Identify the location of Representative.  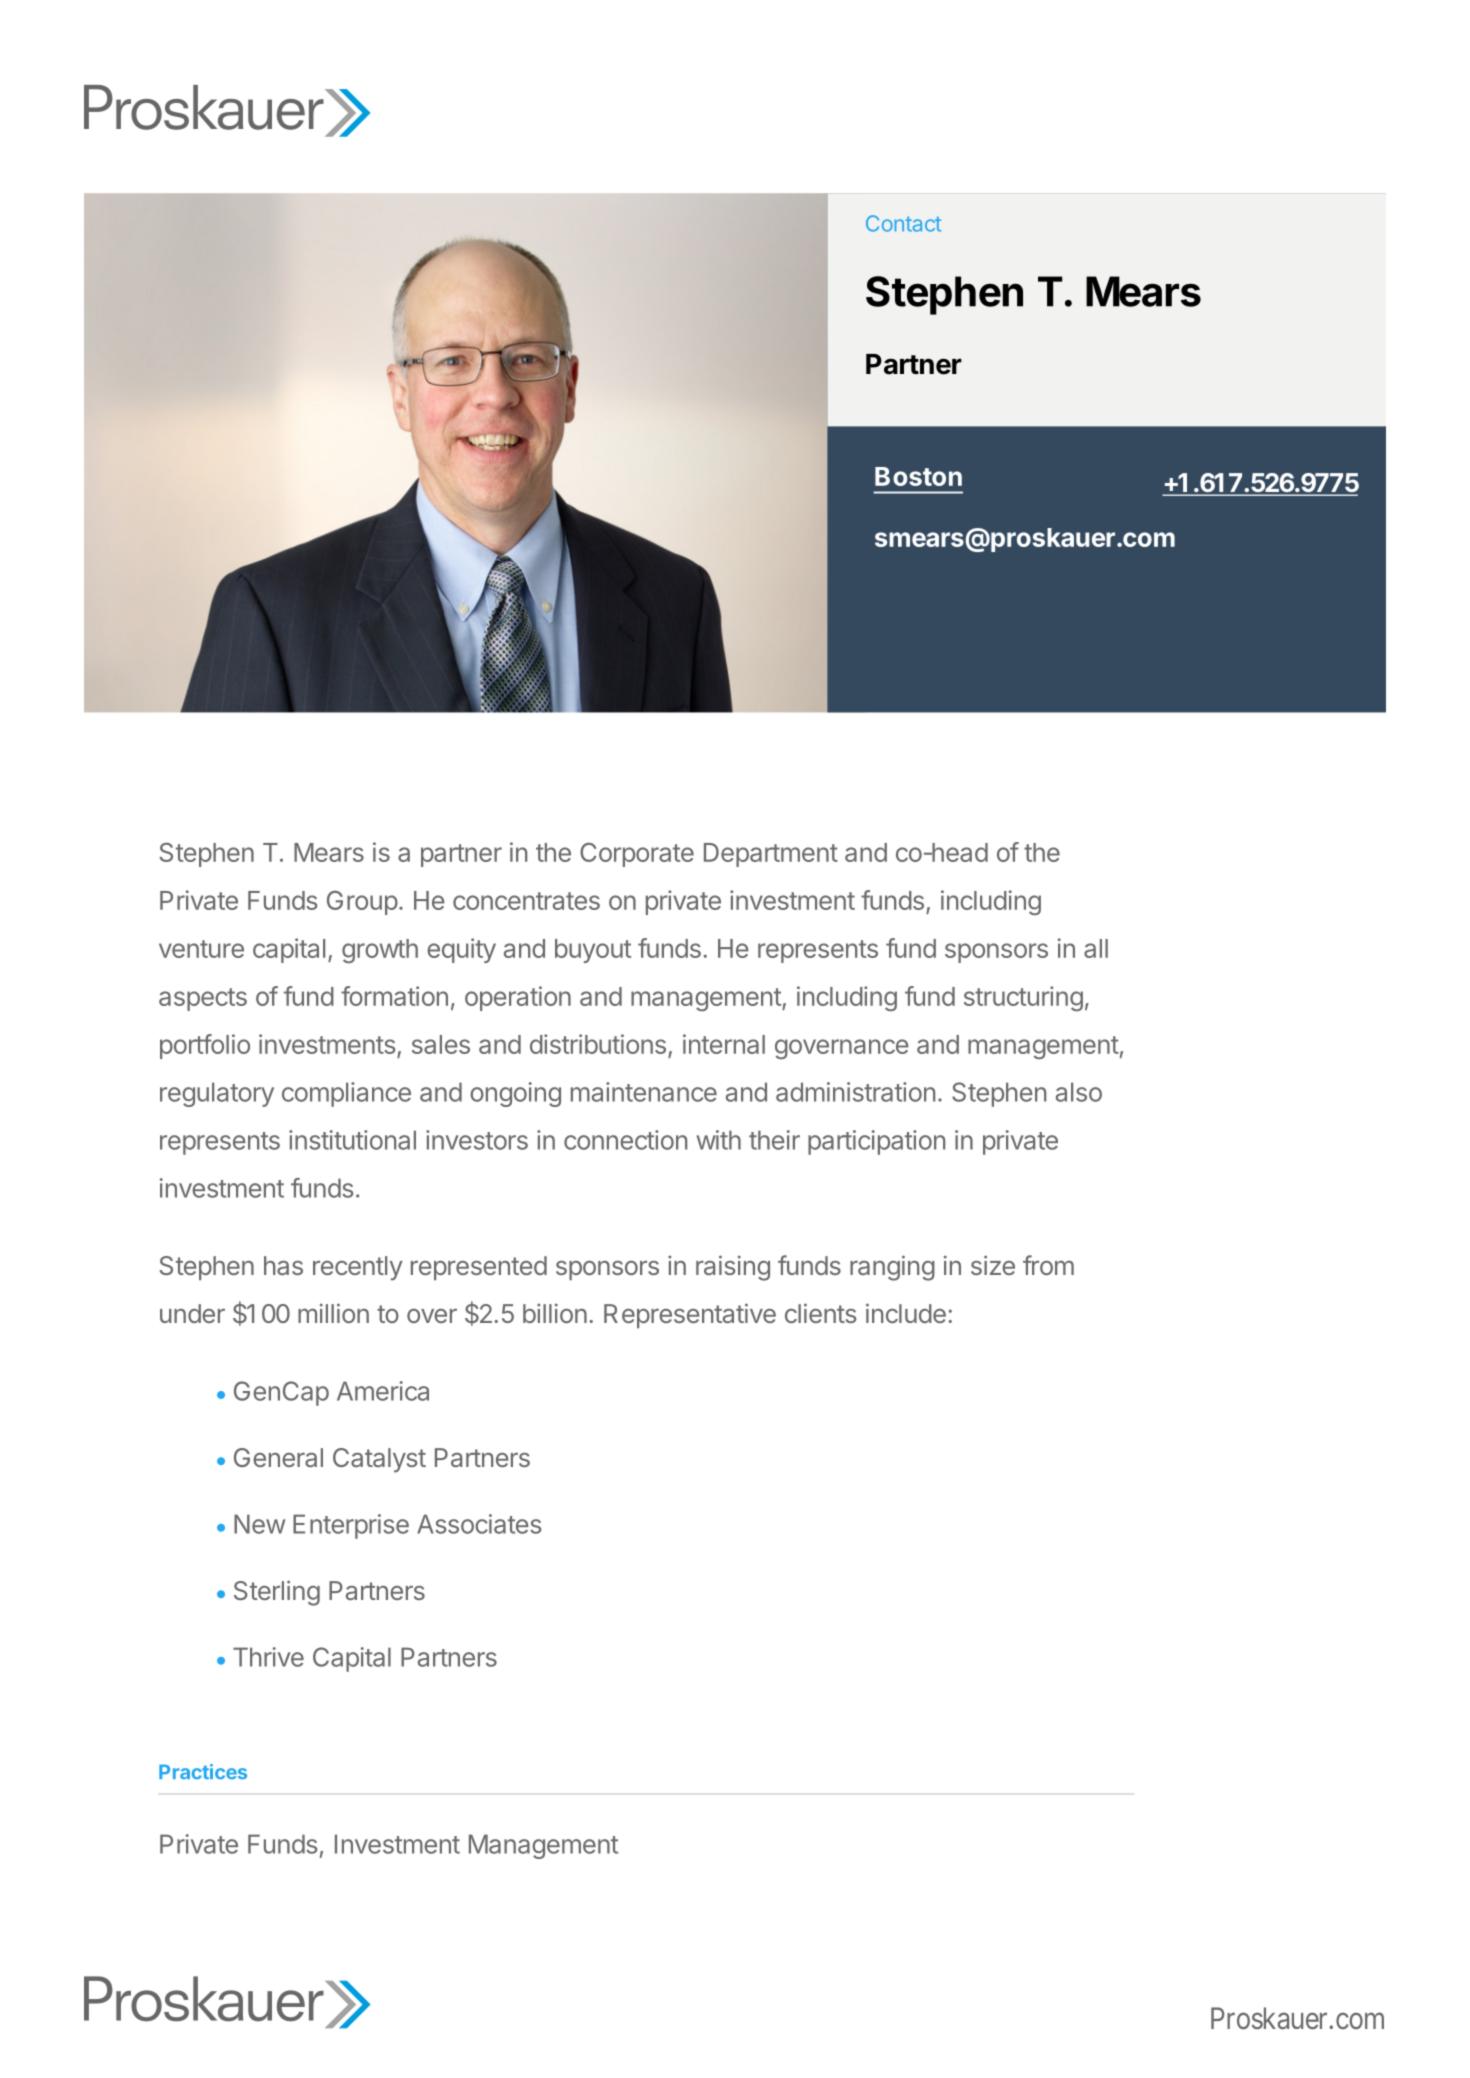
(690, 1315).
